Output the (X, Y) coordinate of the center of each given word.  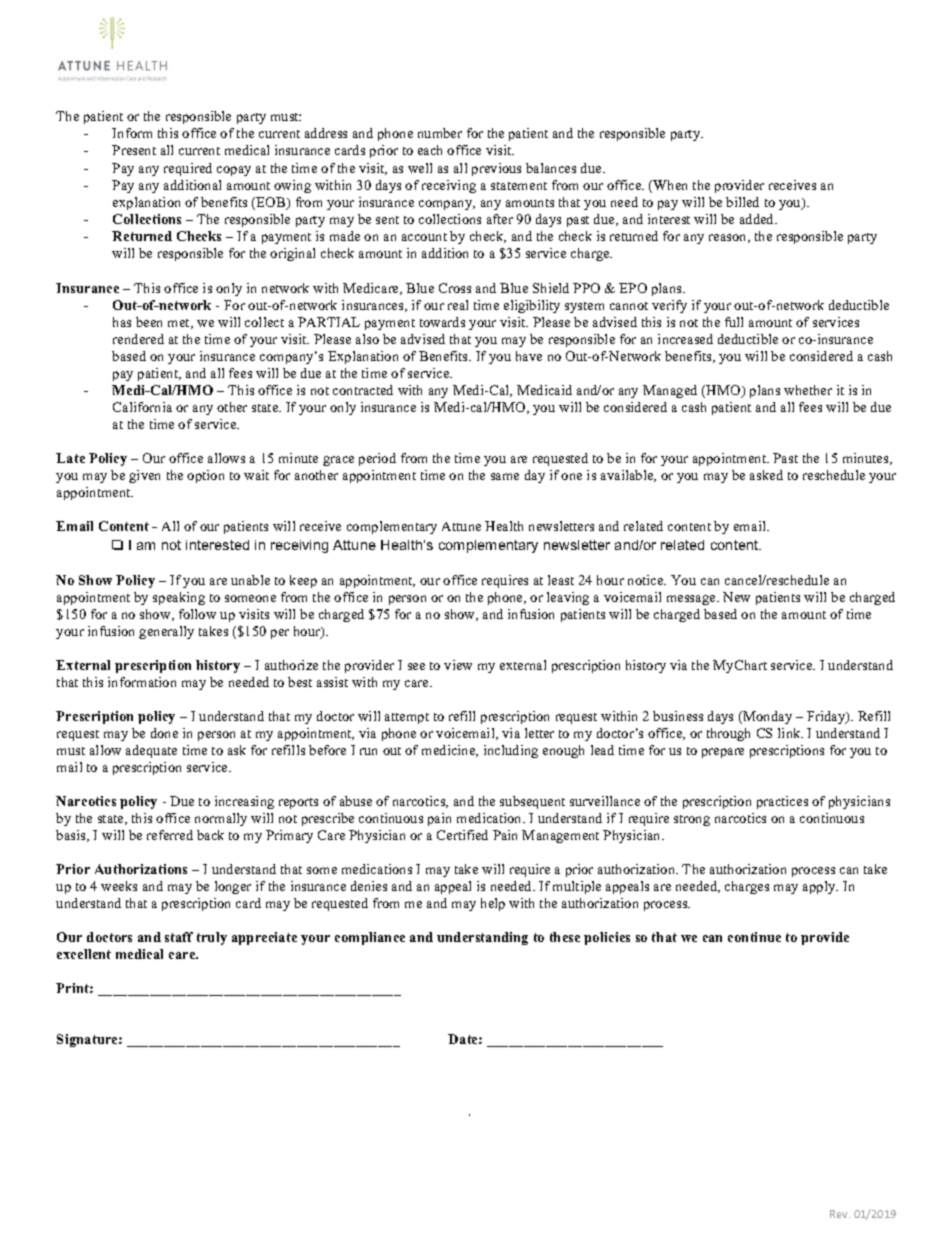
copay (234, 171)
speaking (179, 598)
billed (742, 202)
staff (179, 937)
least (561, 580)
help (493, 904)
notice (647, 580)
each (430, 150)
